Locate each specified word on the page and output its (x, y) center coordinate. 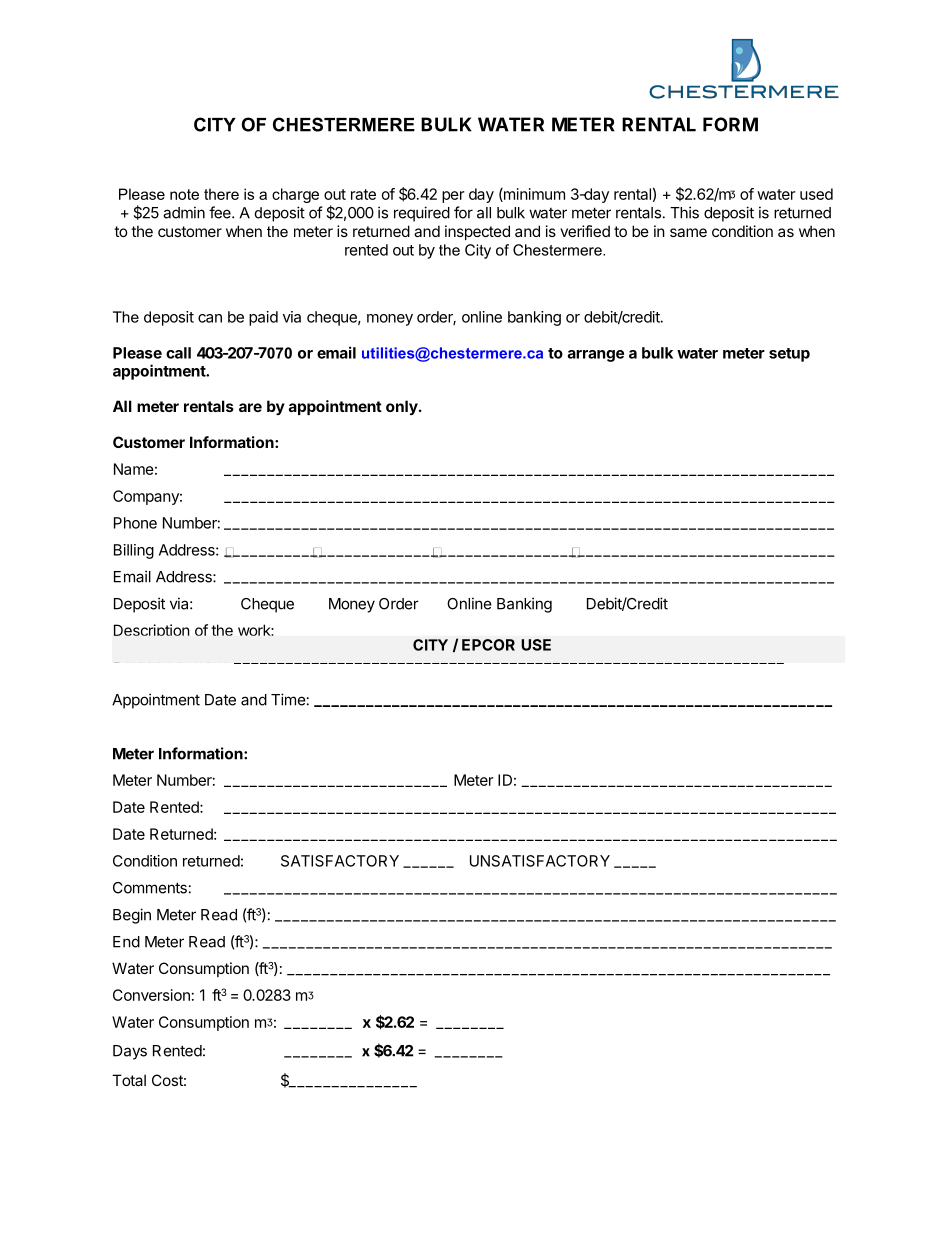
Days (130, 1052)
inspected (477, 232)
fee (221, 212)
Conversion (151, 995)
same (688, 232)
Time (288, 699)
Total (129, 1080)
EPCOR (488, 645)
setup (789, 355)
